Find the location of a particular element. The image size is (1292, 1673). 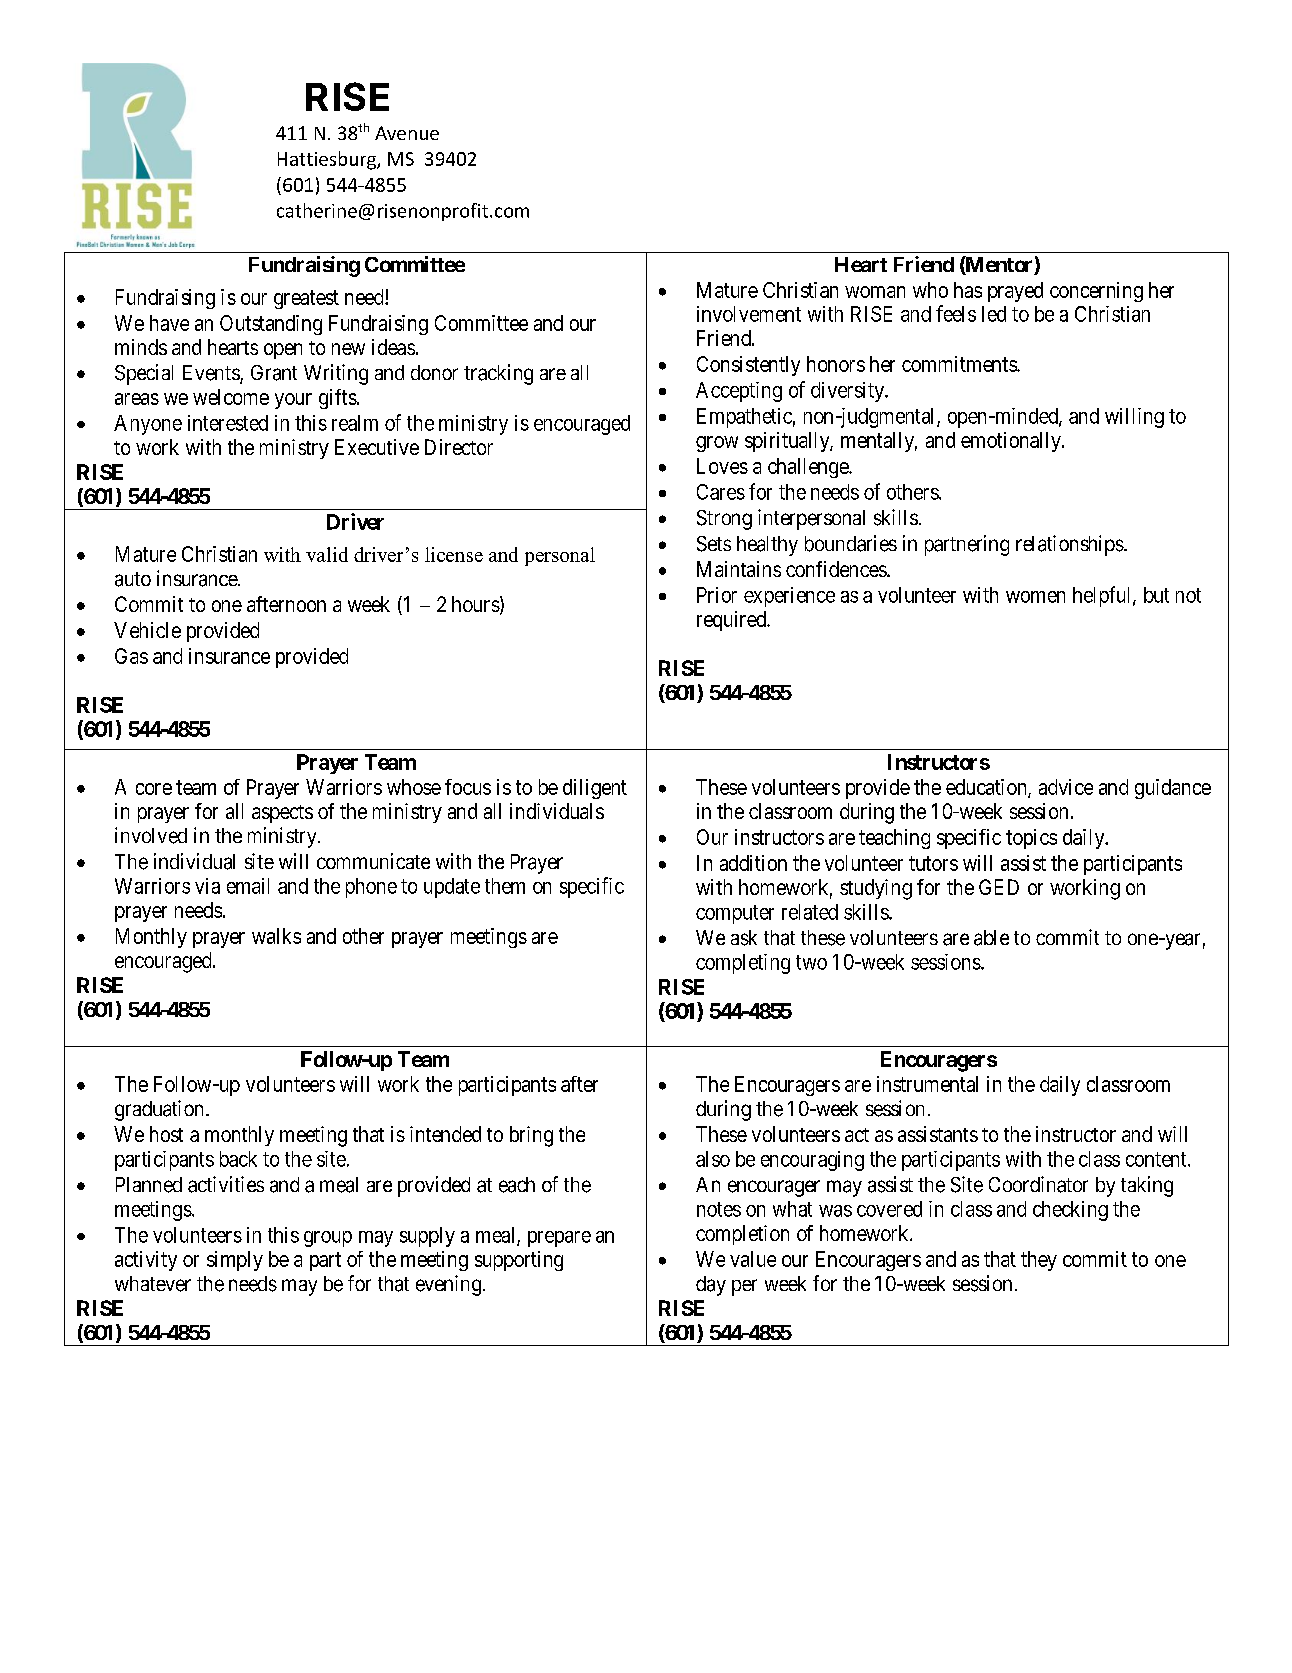

advice is located at coordinates (1066, 787).
